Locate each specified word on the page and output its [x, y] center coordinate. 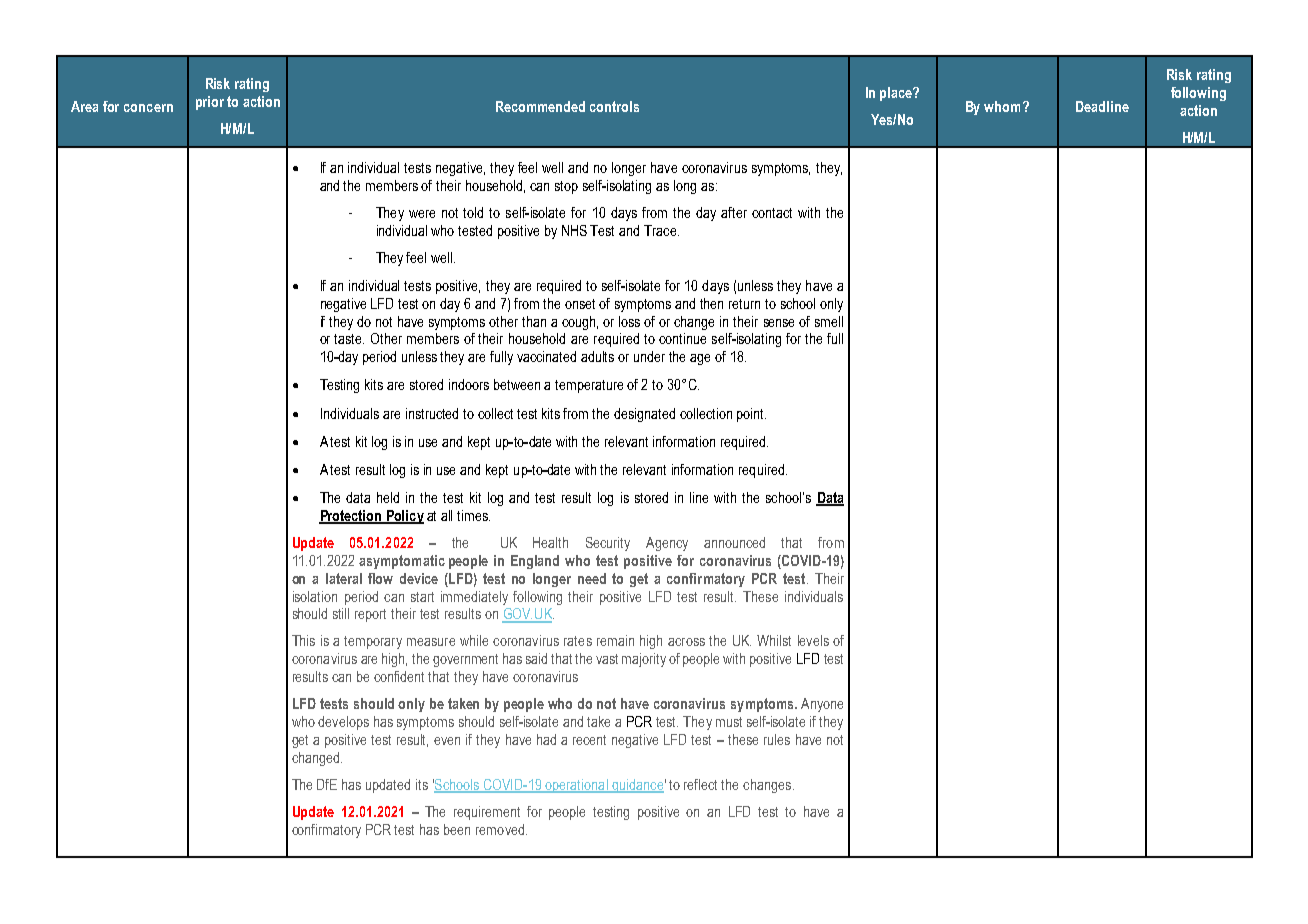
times [473, 515]
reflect [700, 784]
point [751, 415]
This [303, 640]
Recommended [540, 106]
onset [580, 304]
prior [210, 103]
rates [578, 641]
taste [349, 339]
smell [829, 321]
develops [343, 723]
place [897, 94]
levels [813, 640]
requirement [487, 813]
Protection [351, 517]
